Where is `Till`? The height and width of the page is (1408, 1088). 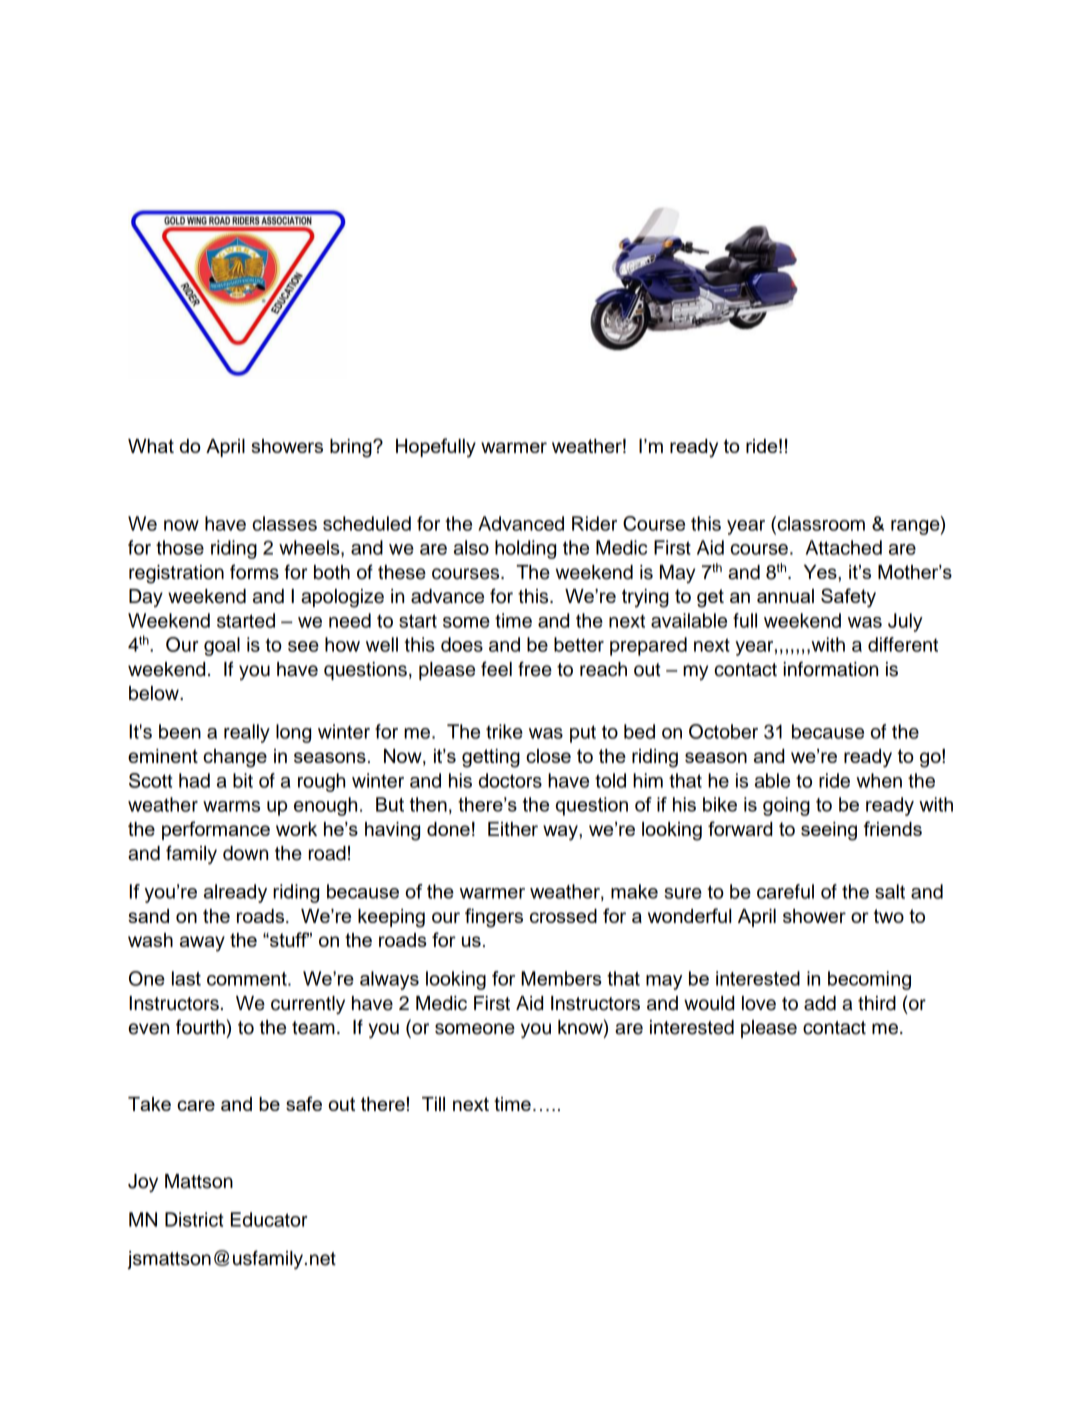
Till is located at coordinates (433, 1104).
